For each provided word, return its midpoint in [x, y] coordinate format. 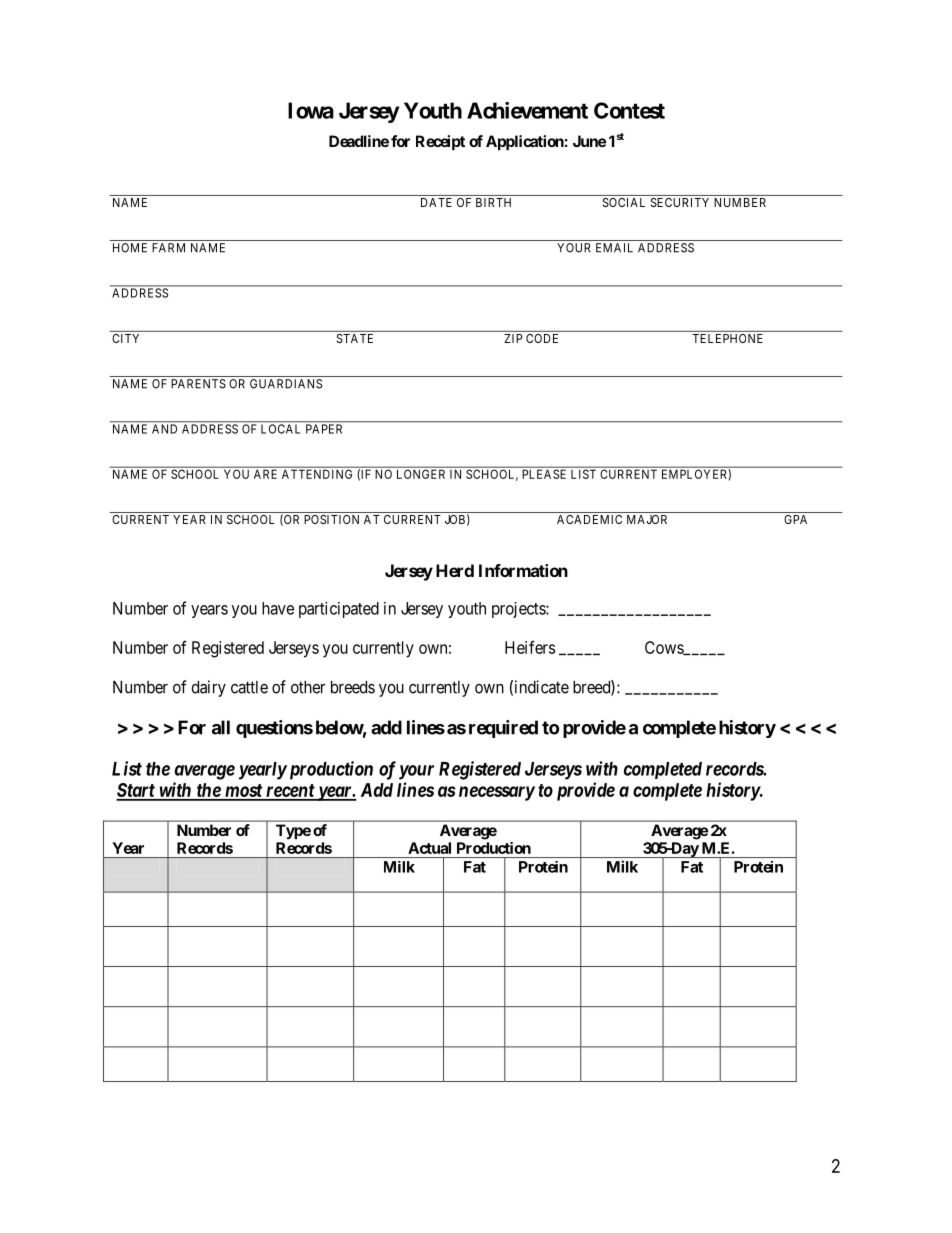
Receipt [440, 142]
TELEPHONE [728, 338]
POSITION [331, 519]
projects [519, 610]
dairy [208, 688]
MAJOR [647, 519]
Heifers [530, 647]
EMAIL [614, 248]
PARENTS [198, 384]
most [243, 792]
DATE [436, 202]
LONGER [421, 474]
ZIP [513, 338]
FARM [168, 248]
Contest [629, 110]
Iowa [311, 110]
